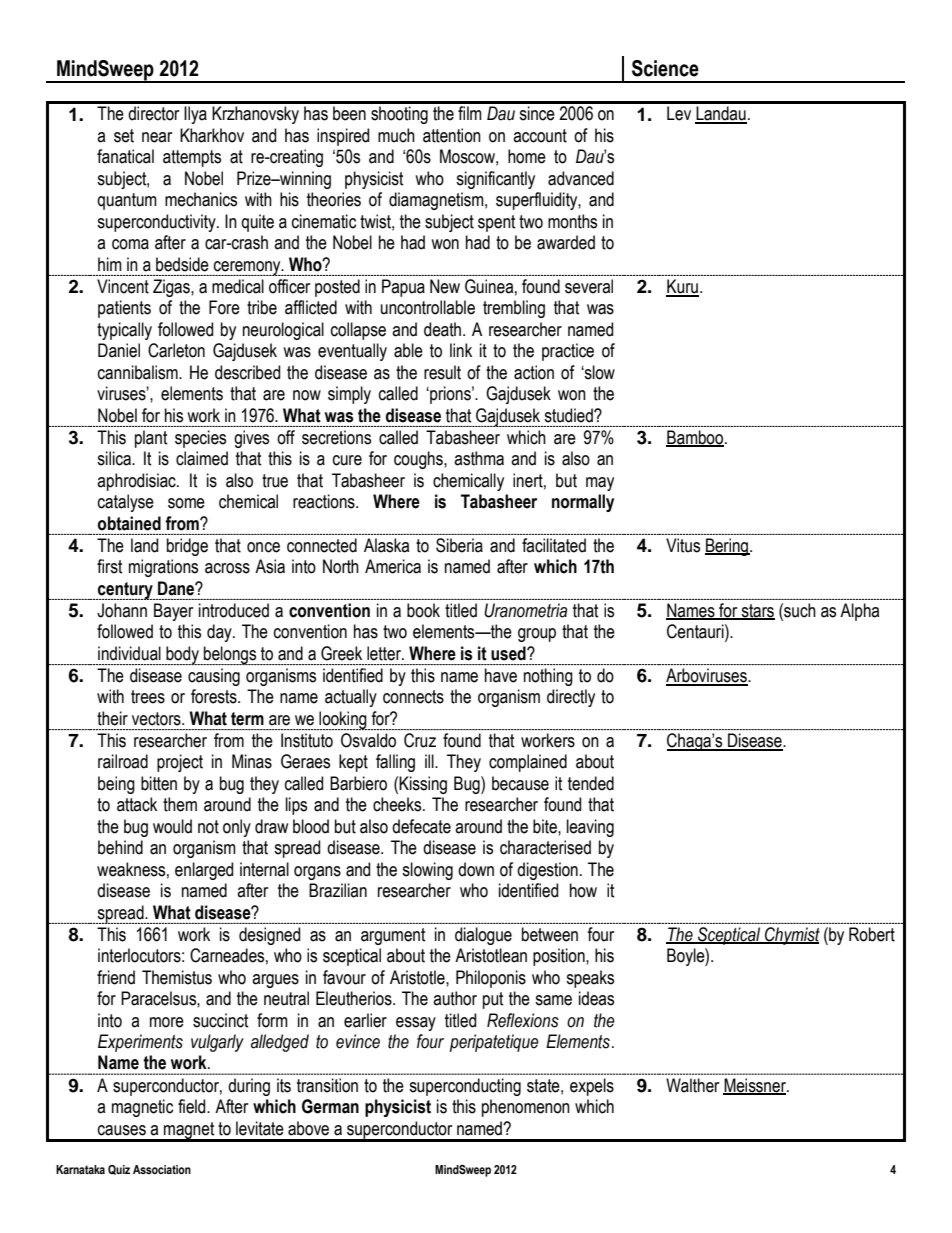 This page has height=1233, width=952. What do you see at coordinates (452, 135) in the page?
I see `attention` at bounding box center [452, 135].
